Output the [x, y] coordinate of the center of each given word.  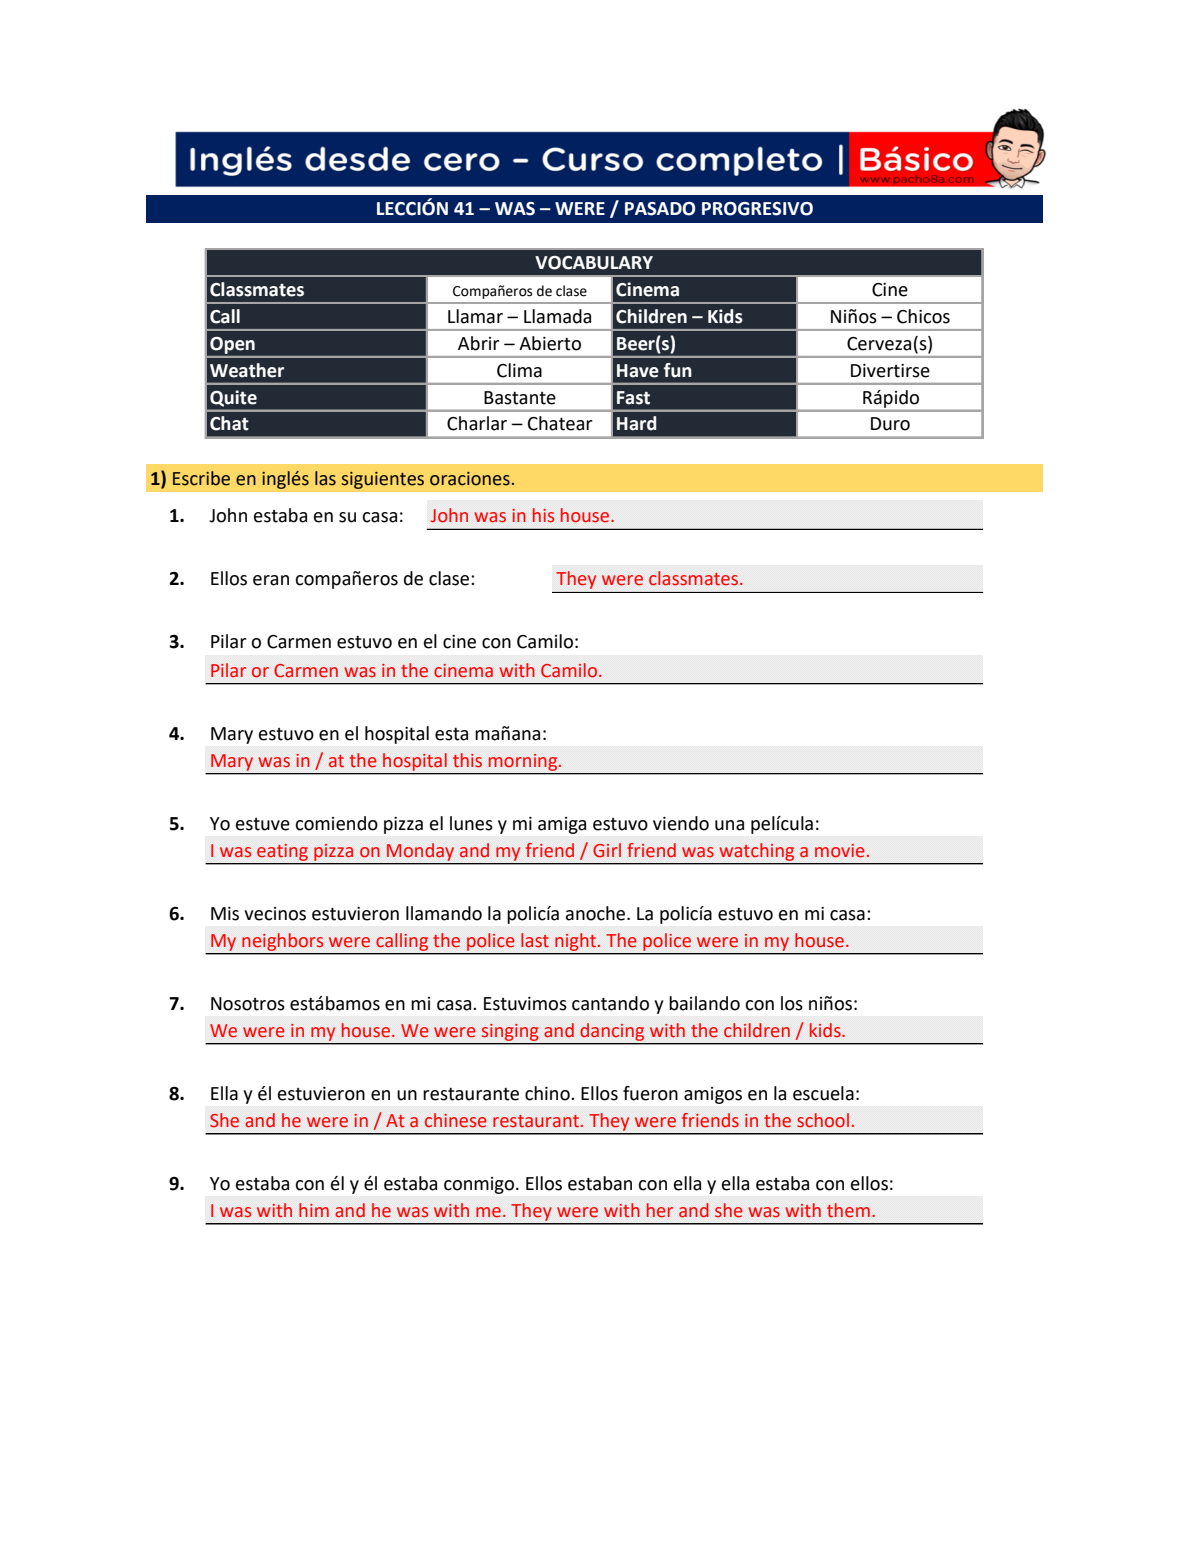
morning [524, 762]
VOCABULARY [594, 263]
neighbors [283, 942]
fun [678, 370]
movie [839, 851]
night [577, 942]
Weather [247, 370]
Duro [890, 424]
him [314, 1210]
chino [548, 1093]
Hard [636, 423]
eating [282, 852]
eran [271, 580]
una [729, 825]
